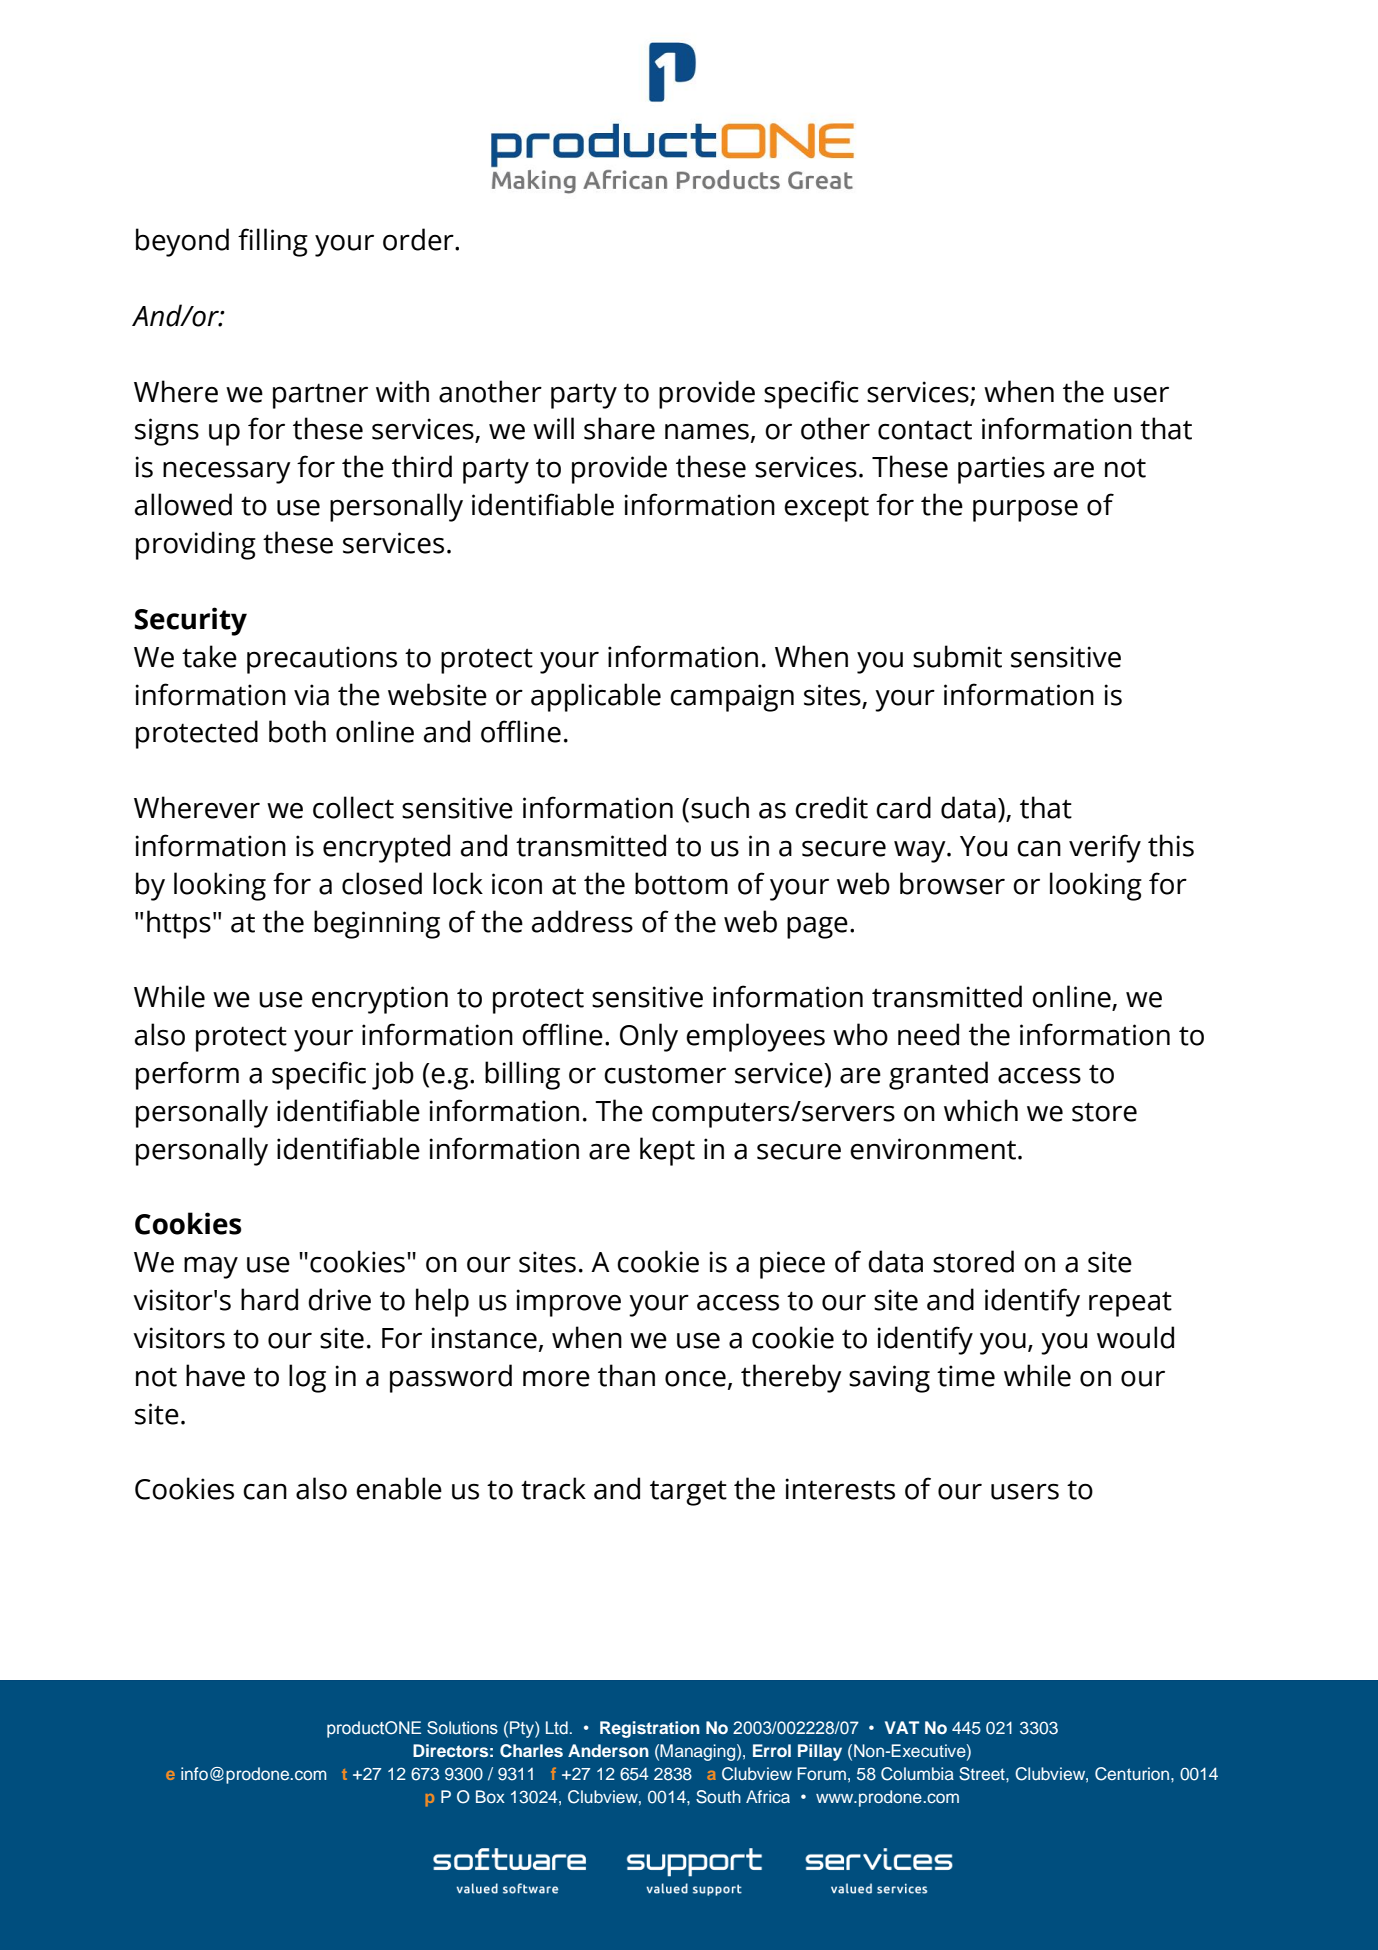 The width and height of the screenshot is (1378, 1950). Describe the element at coordinates (619, 428) in the screenshot. I see `share` at that location.
